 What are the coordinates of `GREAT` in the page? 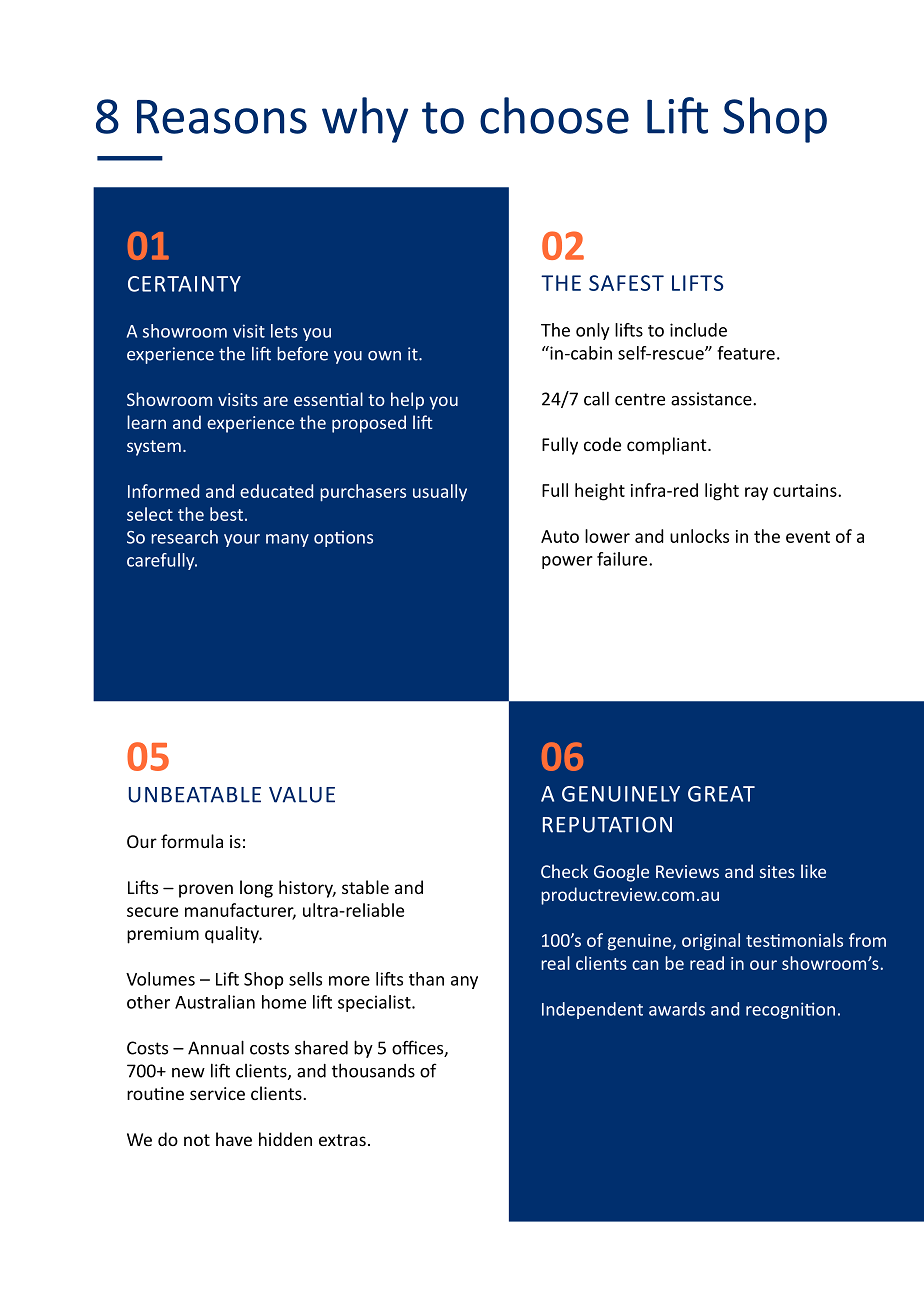 It's located at (721, 794).
